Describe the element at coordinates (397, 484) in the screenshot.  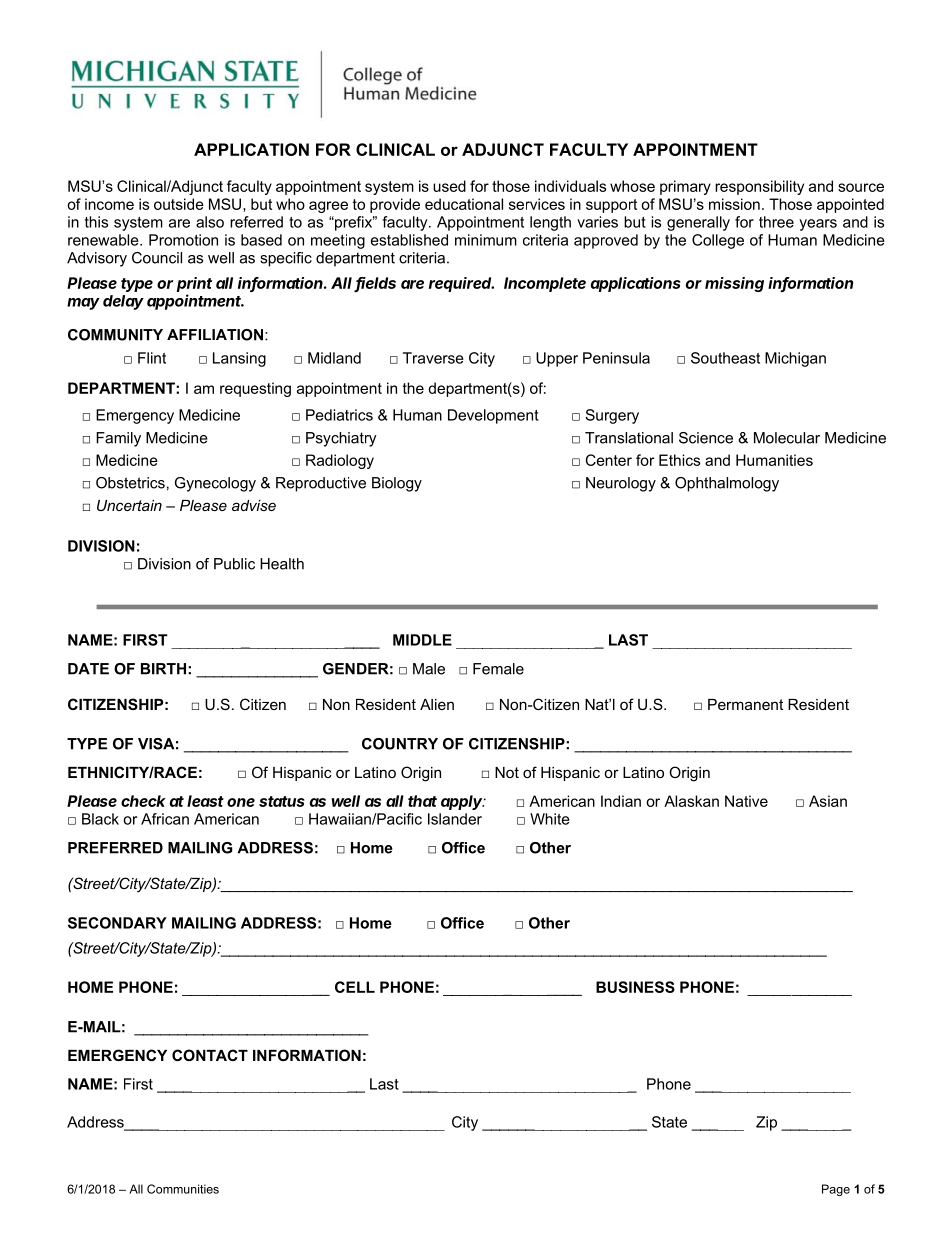
I see `Biology` at that location.
